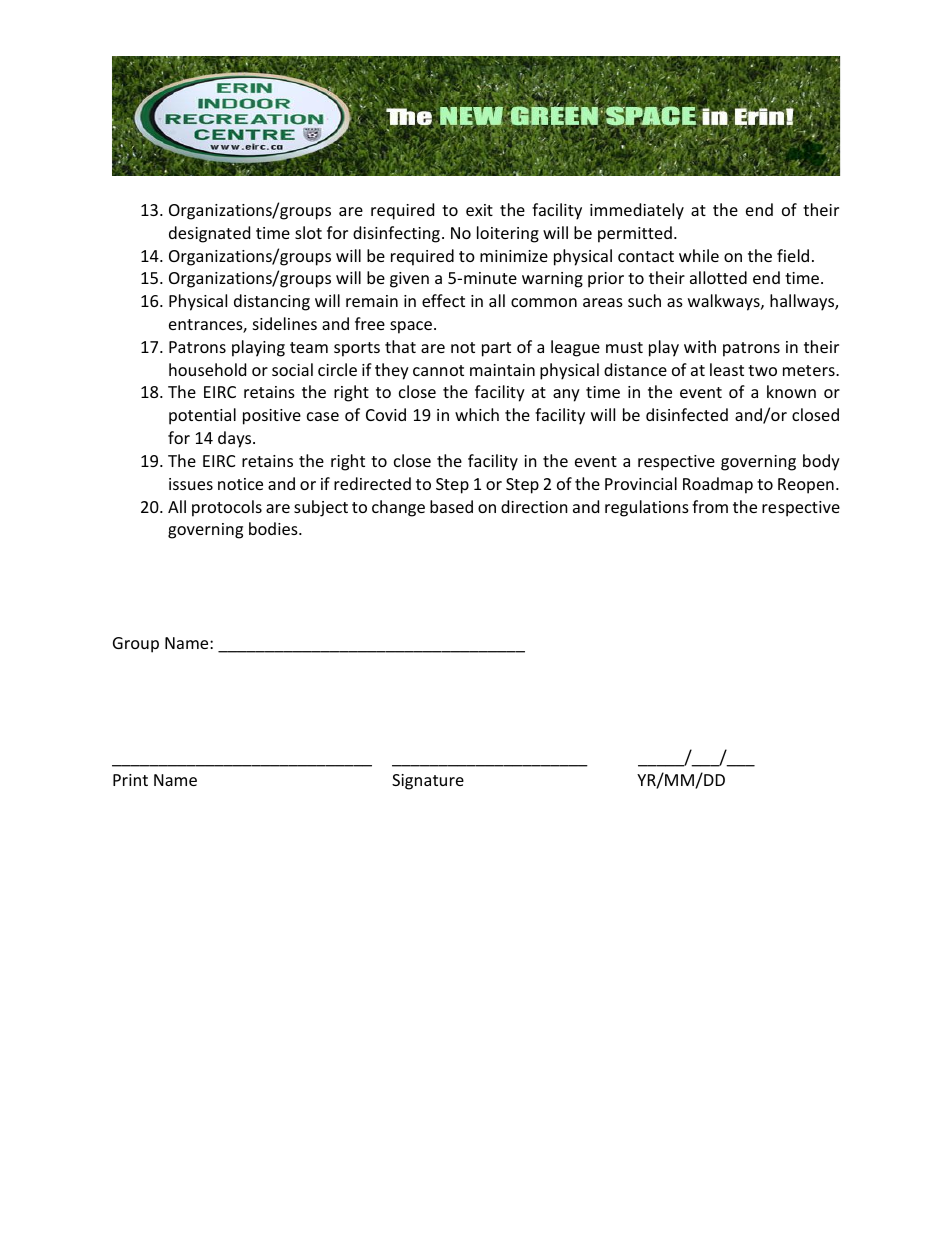  I want to click on regulations, so click(647, 508).
